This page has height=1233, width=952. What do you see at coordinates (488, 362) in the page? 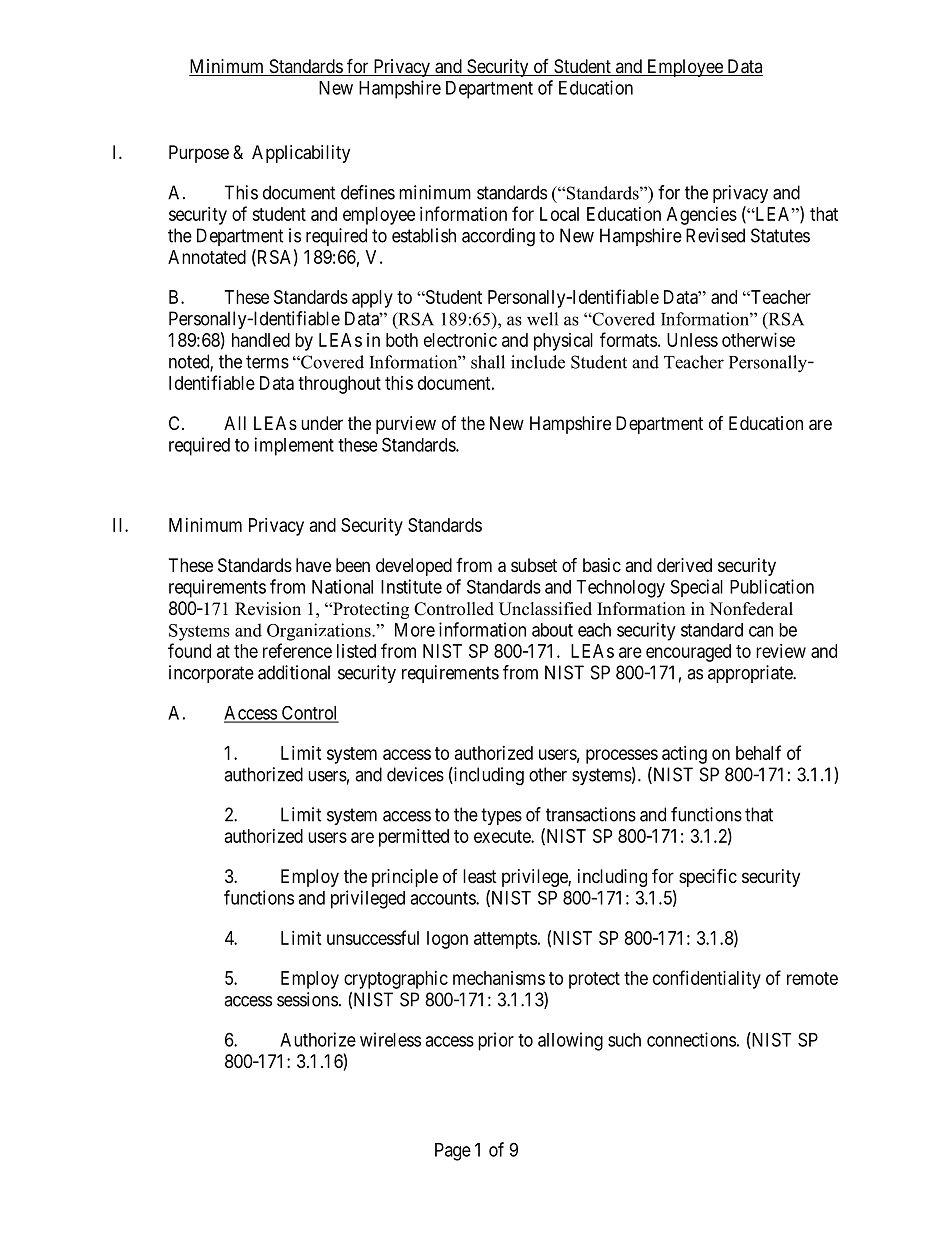
I see `shall` at bounding box center [488, 362].
